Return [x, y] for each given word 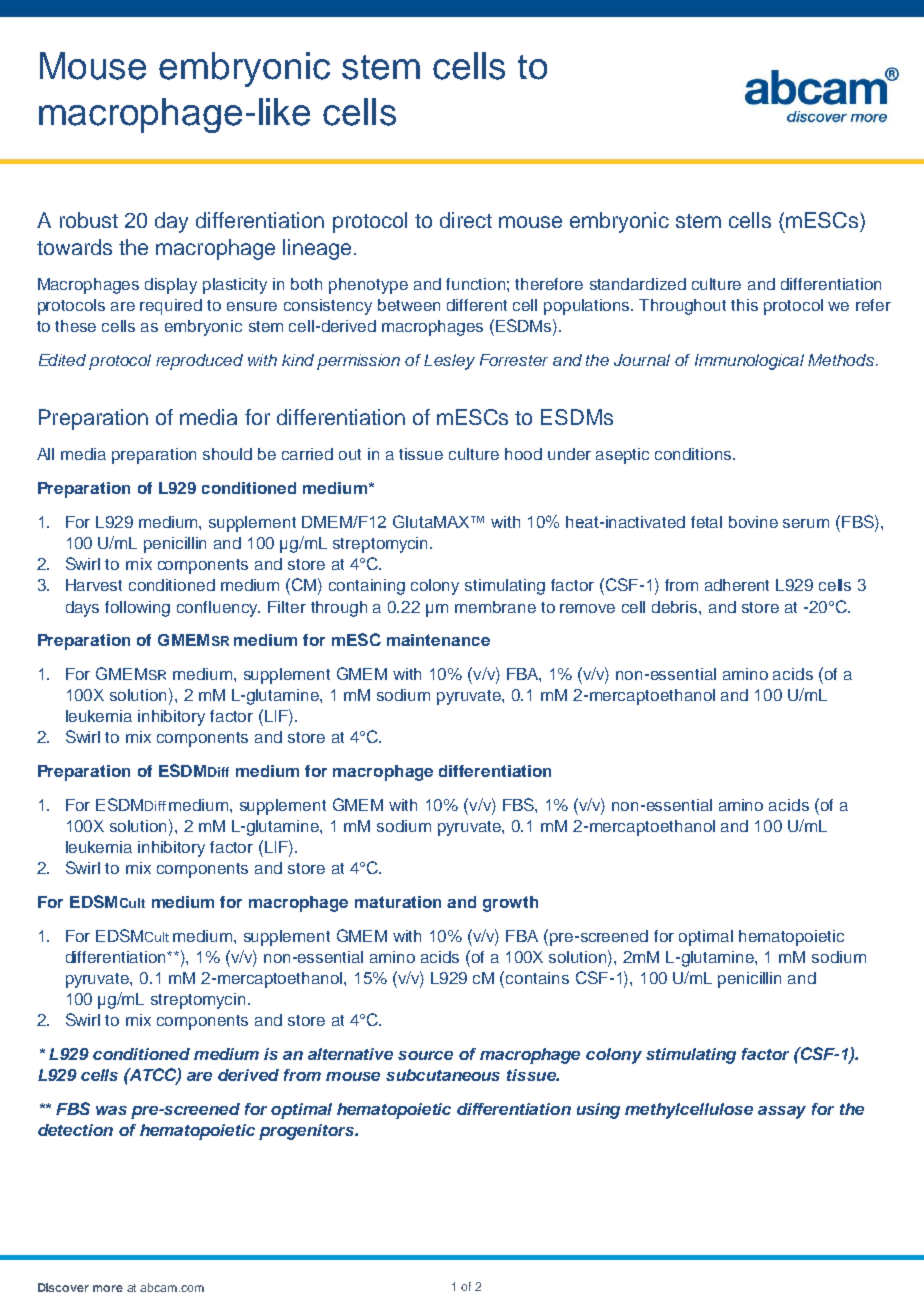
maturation [398, 902]
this [744, 305]
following [137, 609]
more [108, 1288]
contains [537, 978]
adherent [737, 585]
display [171, 286]
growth [510, 904]
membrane [495, 607]
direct [466, 220]
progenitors [308, 1132]
